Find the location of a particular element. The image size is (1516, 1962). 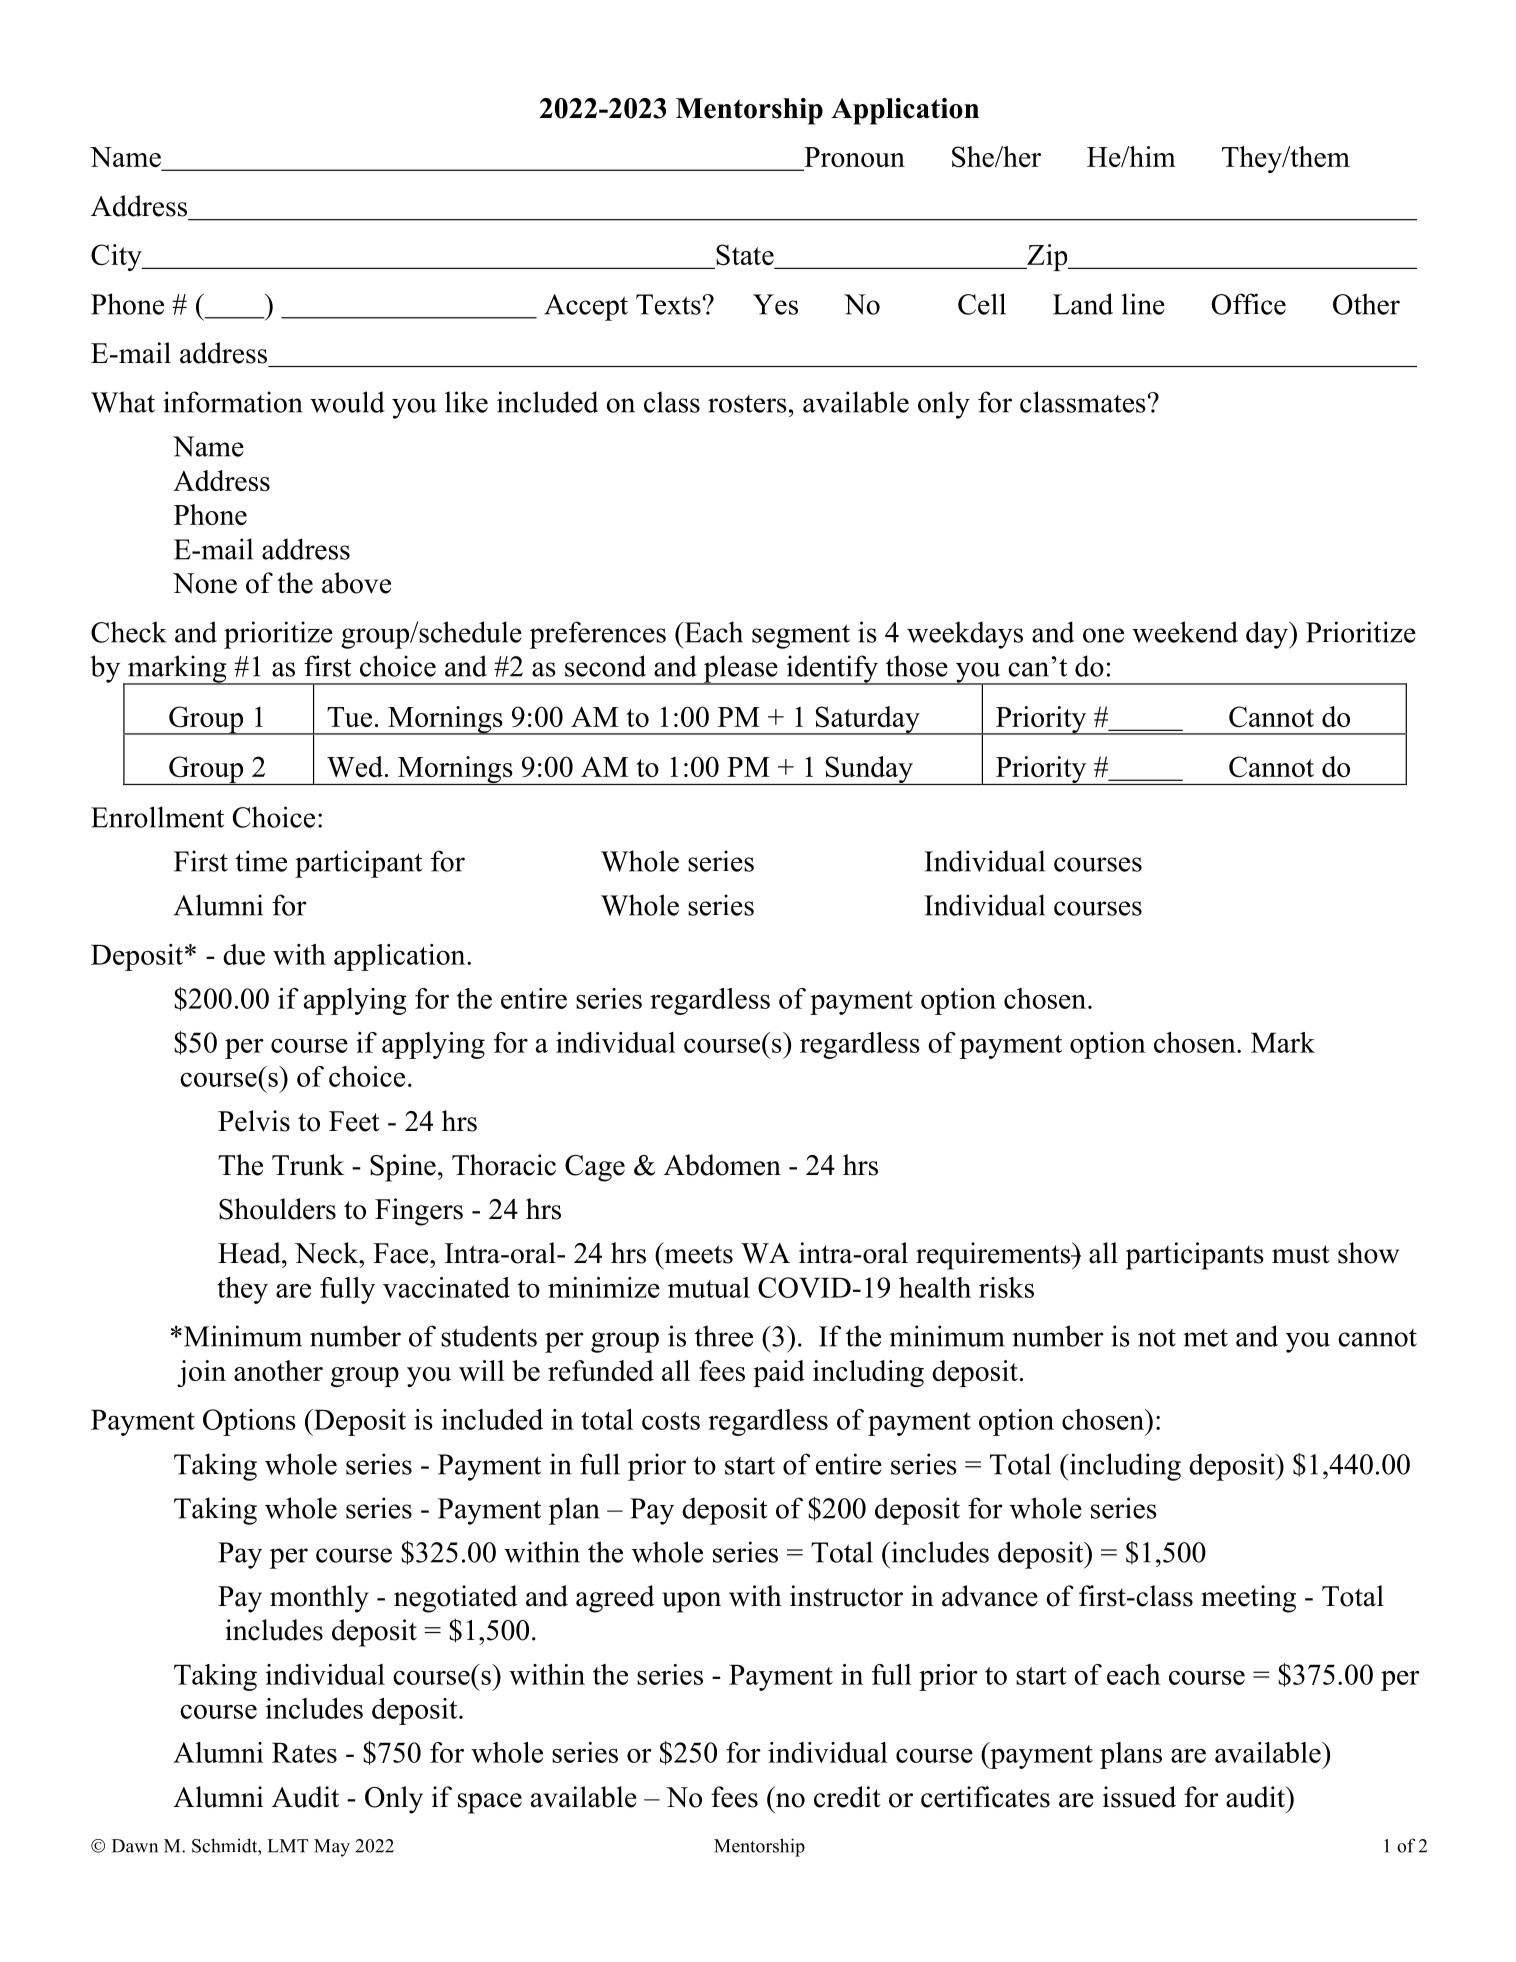

LMT is located at coordinates (288, 1846).
